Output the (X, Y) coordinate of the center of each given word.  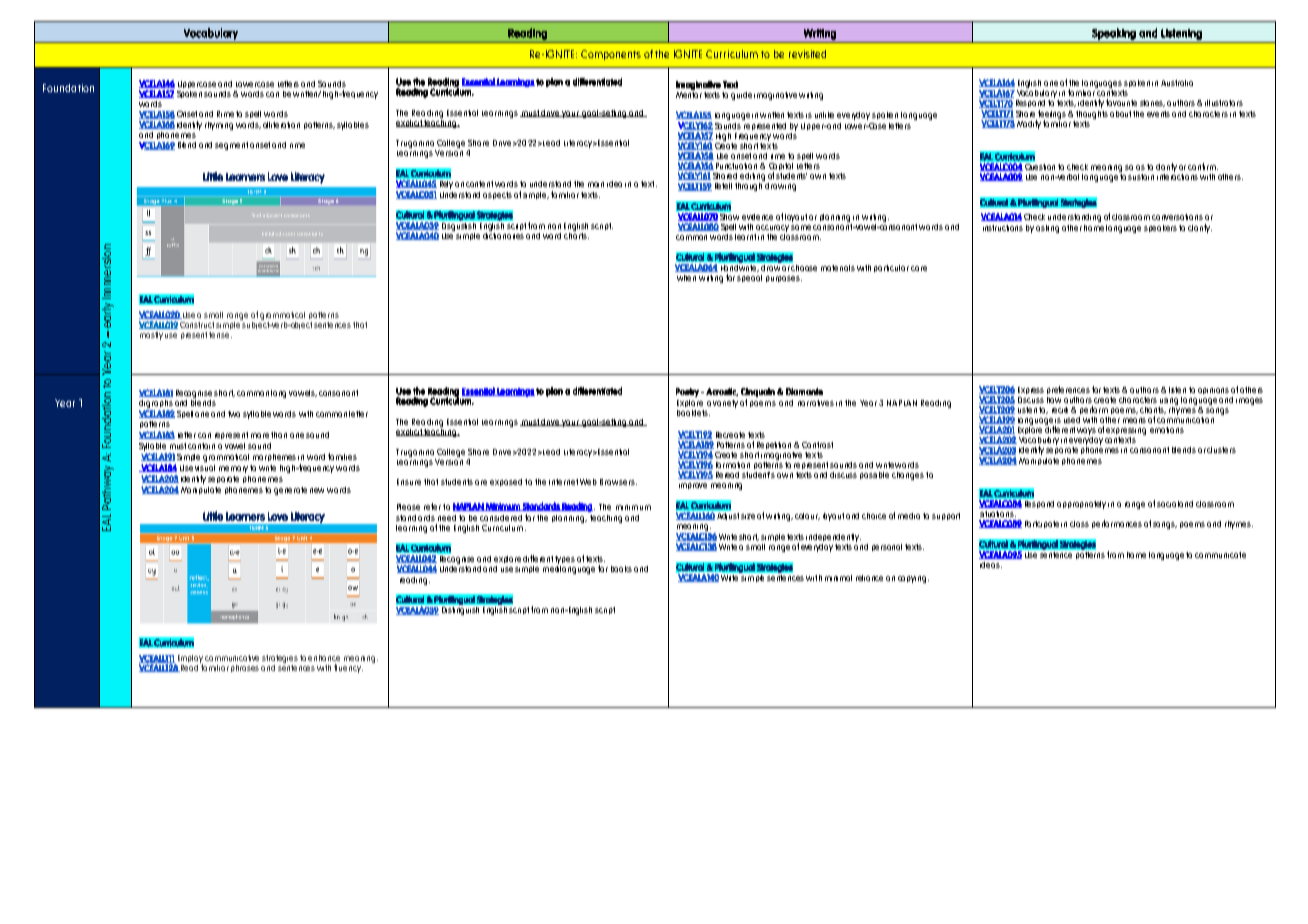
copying (913, 579)
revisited (807, 54)
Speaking (1114, 34)
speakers (1160, 228)
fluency (348, 668)
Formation (733, 465)
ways (1086, 431)
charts (576, 234)
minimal (838, 578)
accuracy (772, 228)
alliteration (281, 125)
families (342, 456)
